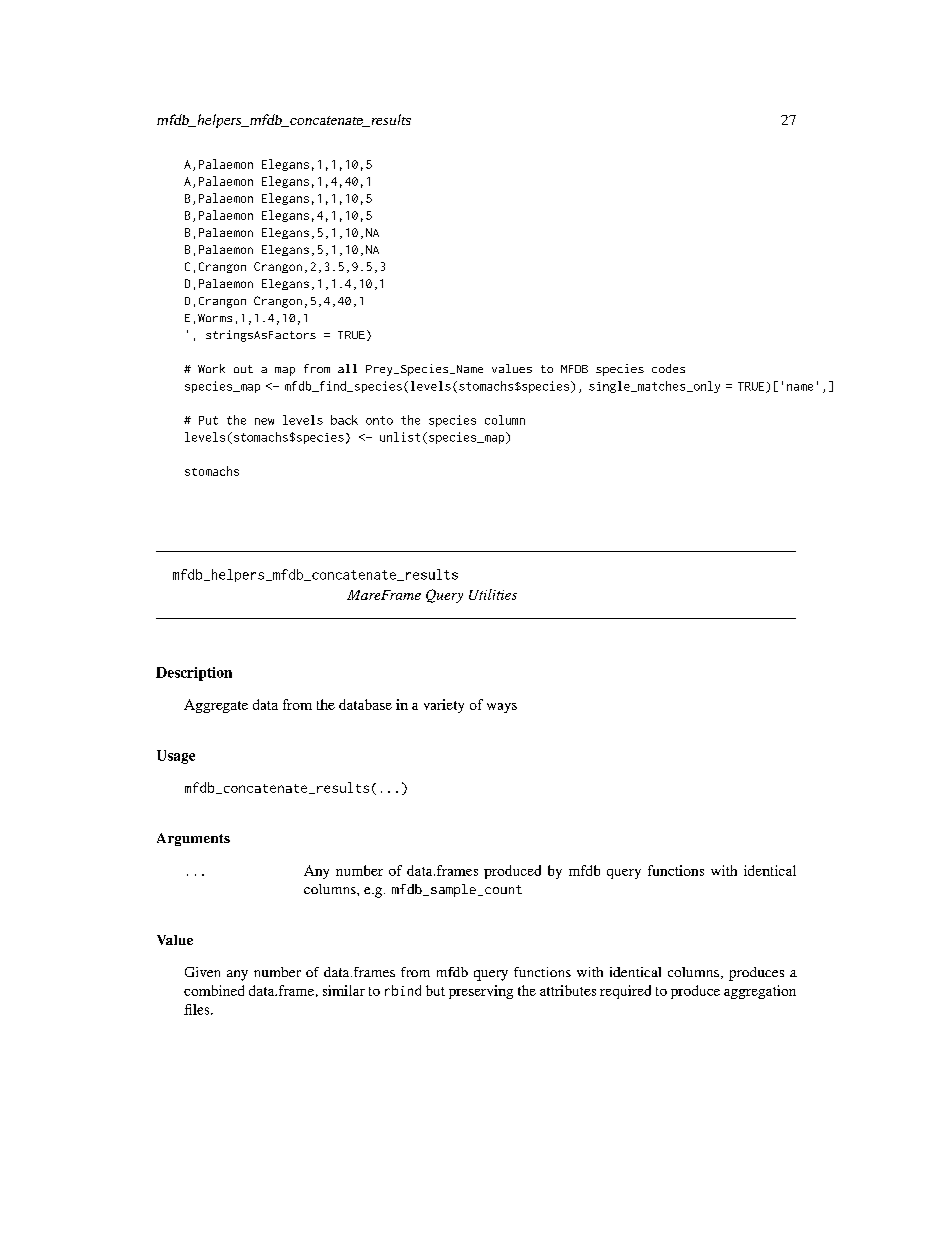 This screenshot has height=1233, width=952. What do you see at coordinates (481, 992) in the screenshot?
I see `preserving` at bounding box center [481, 992].
